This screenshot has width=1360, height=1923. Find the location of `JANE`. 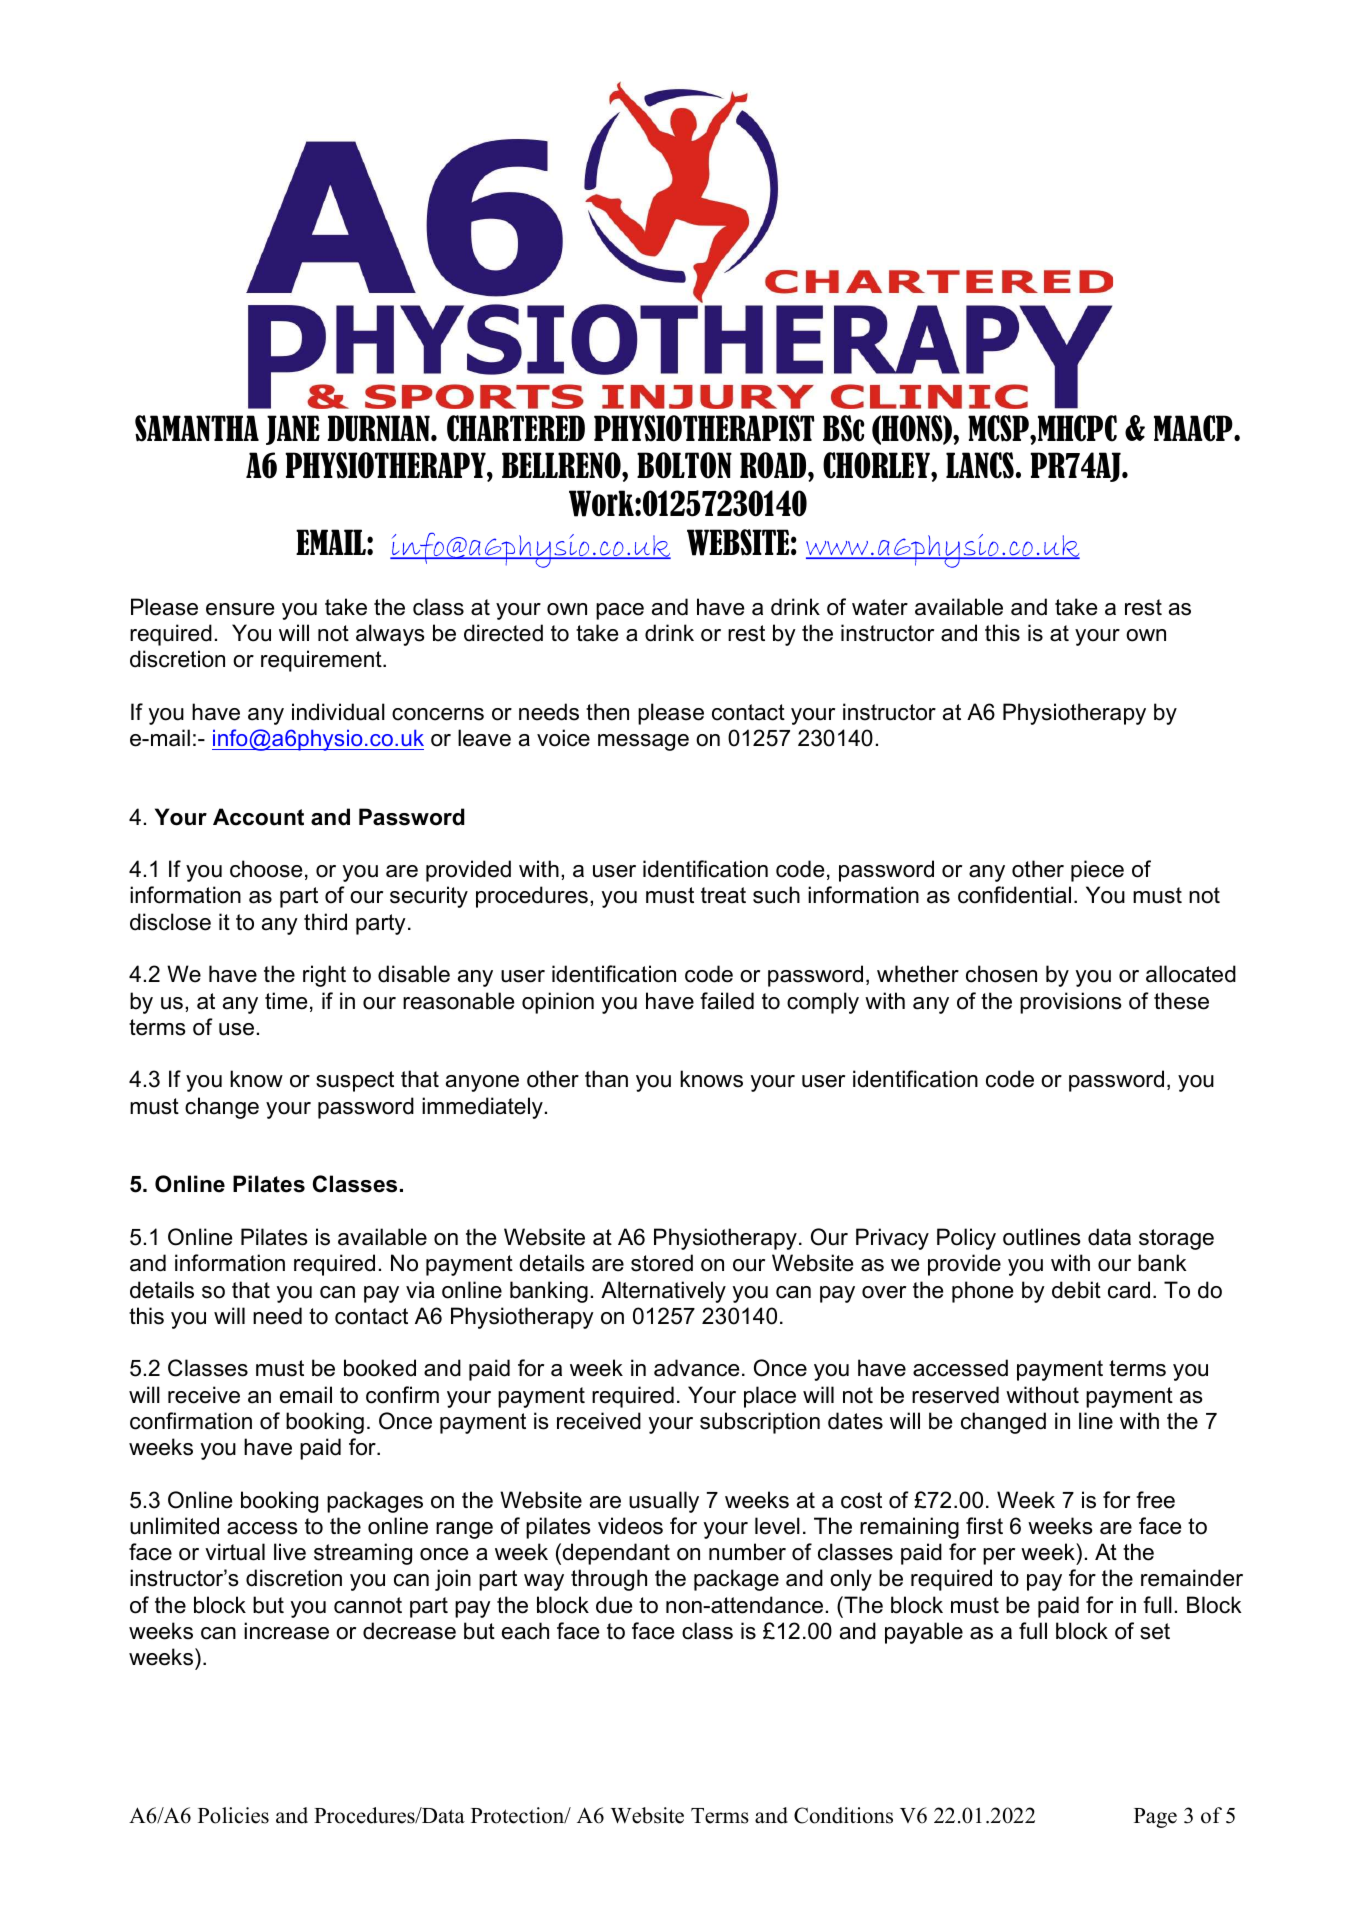

JANE is located at coordinates (293, 430).
